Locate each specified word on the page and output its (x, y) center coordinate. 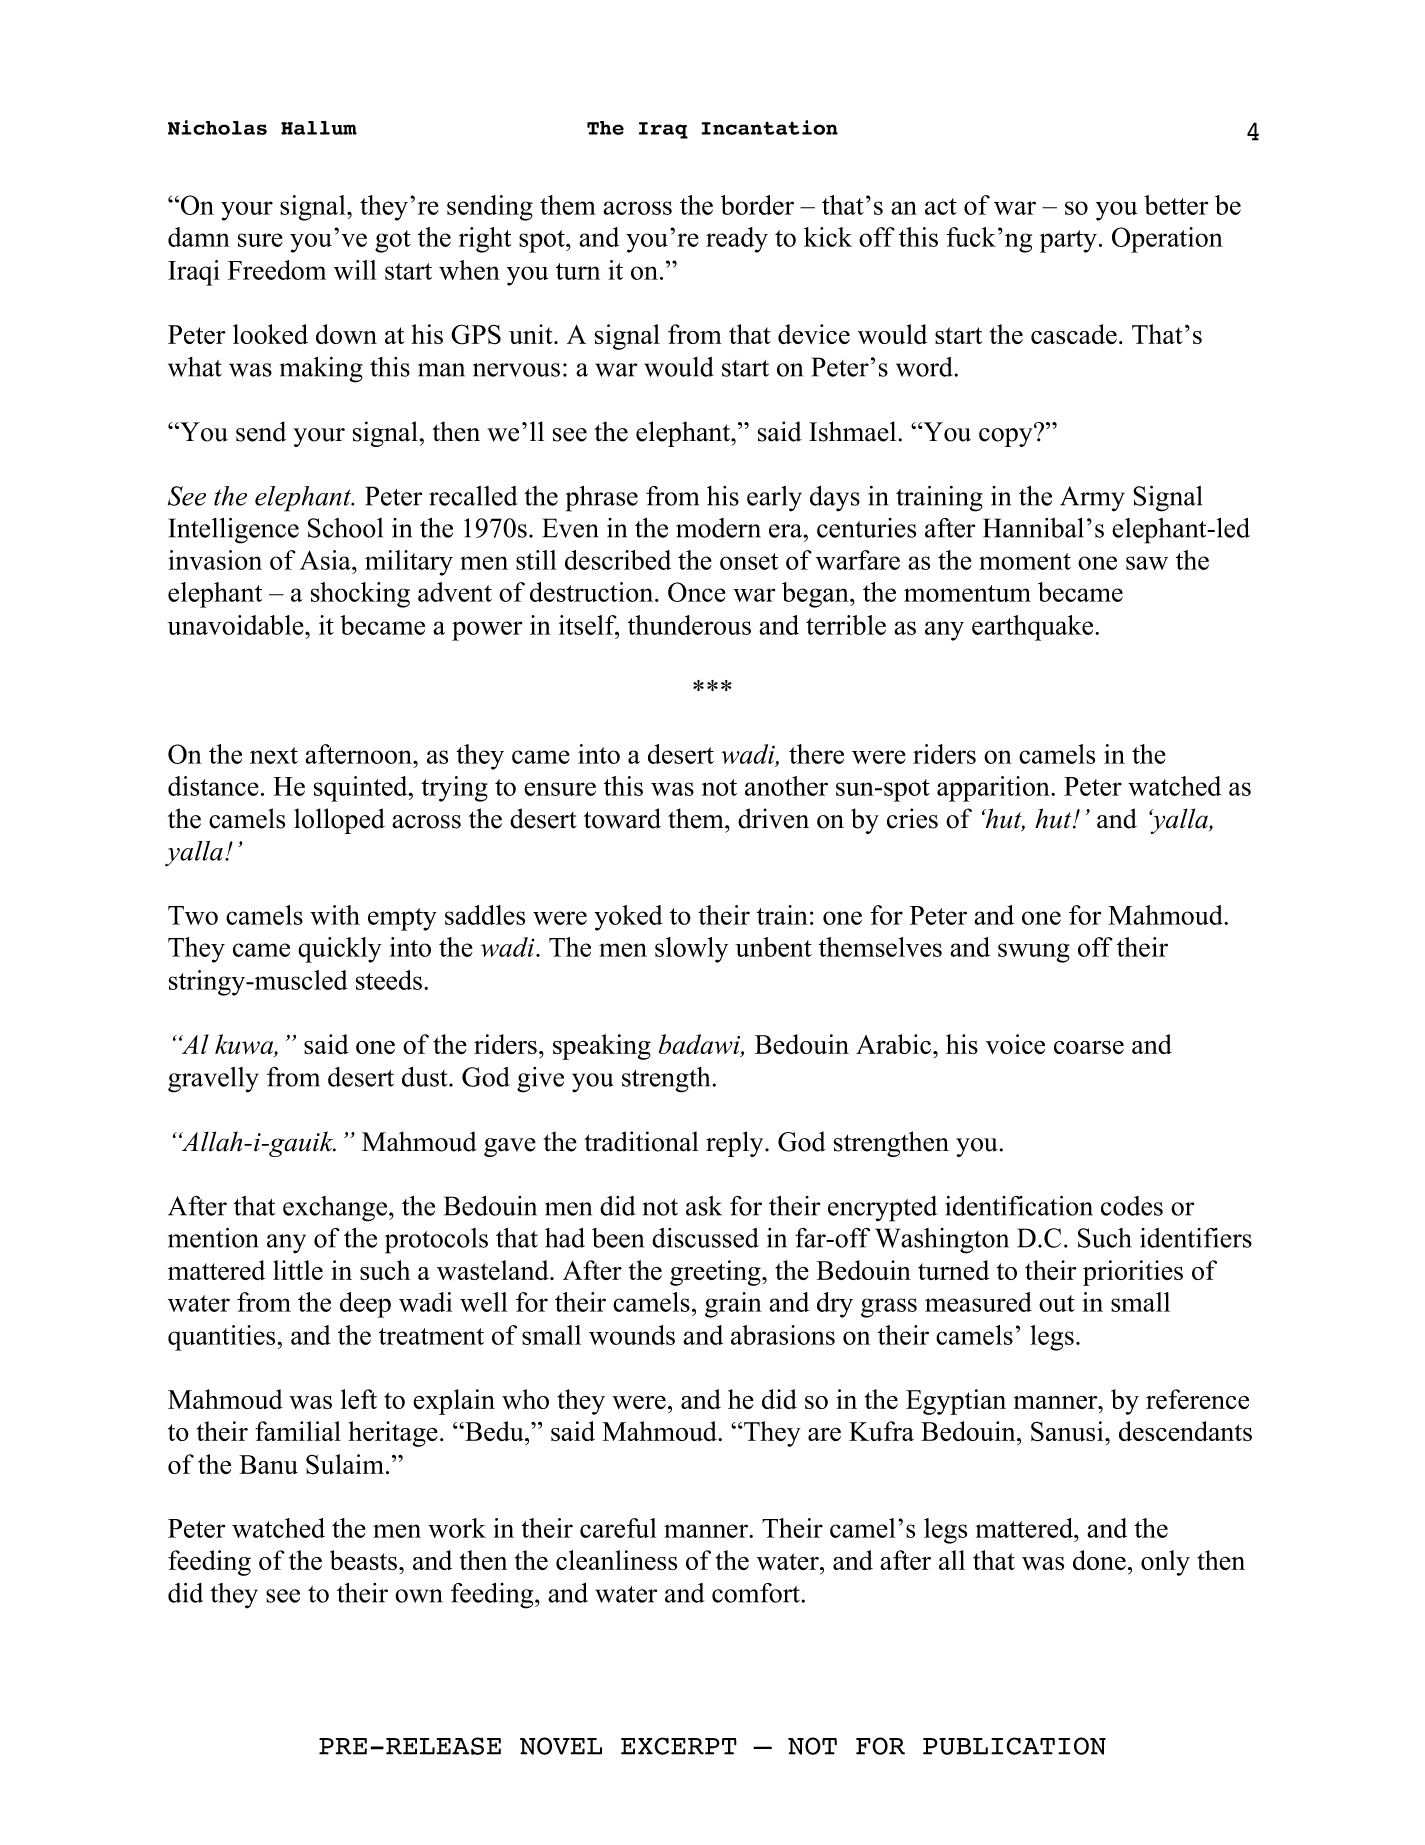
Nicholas (217, 127)
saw (1147, 563)
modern (718, 528)
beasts (365, 1560)
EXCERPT (679, 1746)
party (1070, 241)
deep (365, 1305)
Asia (326, 560)
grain (733, 1305)
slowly (691, 950)
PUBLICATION (1014, 1746)
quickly (340, 950)
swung (1034, 953)
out (1057, 1303)
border (757, 205)
